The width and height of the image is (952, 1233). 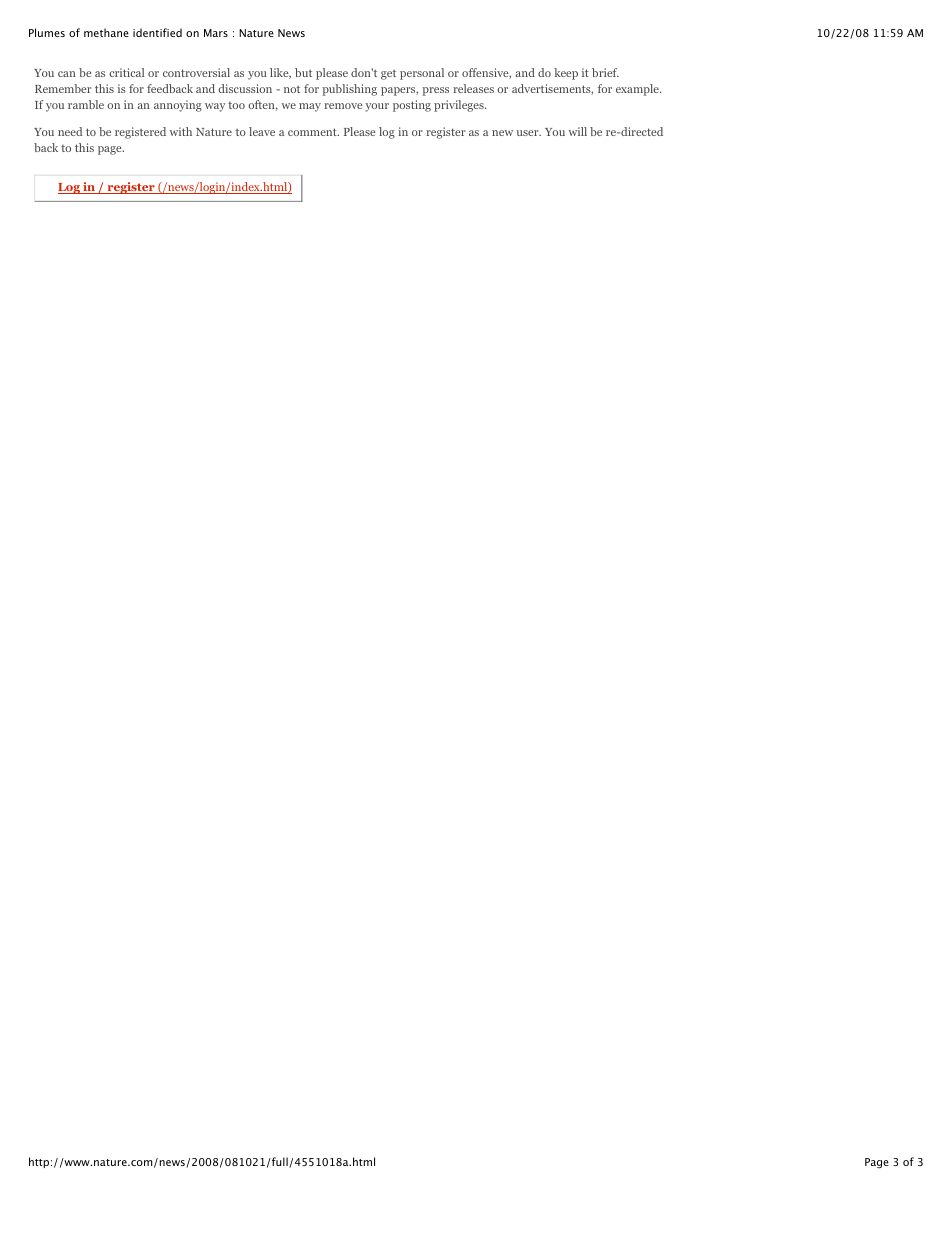 I want to click on identified, so click(x=157, y=32).
